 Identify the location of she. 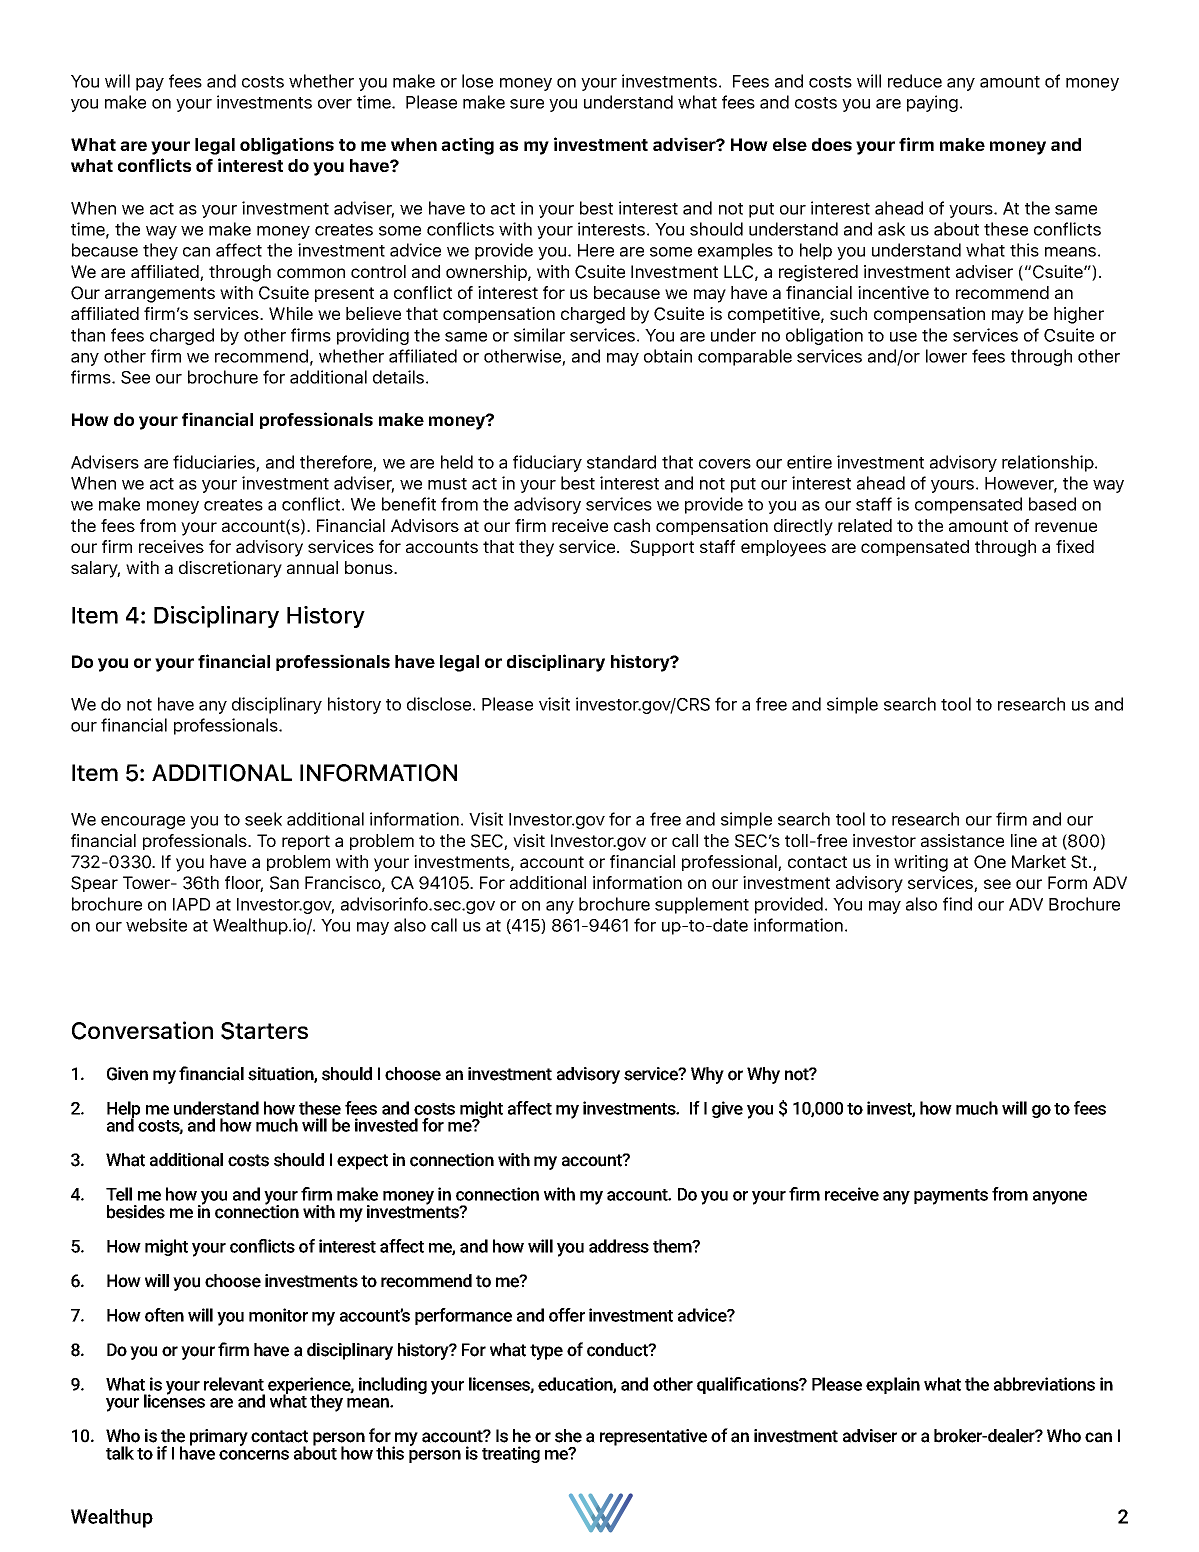
(568, 1436).
